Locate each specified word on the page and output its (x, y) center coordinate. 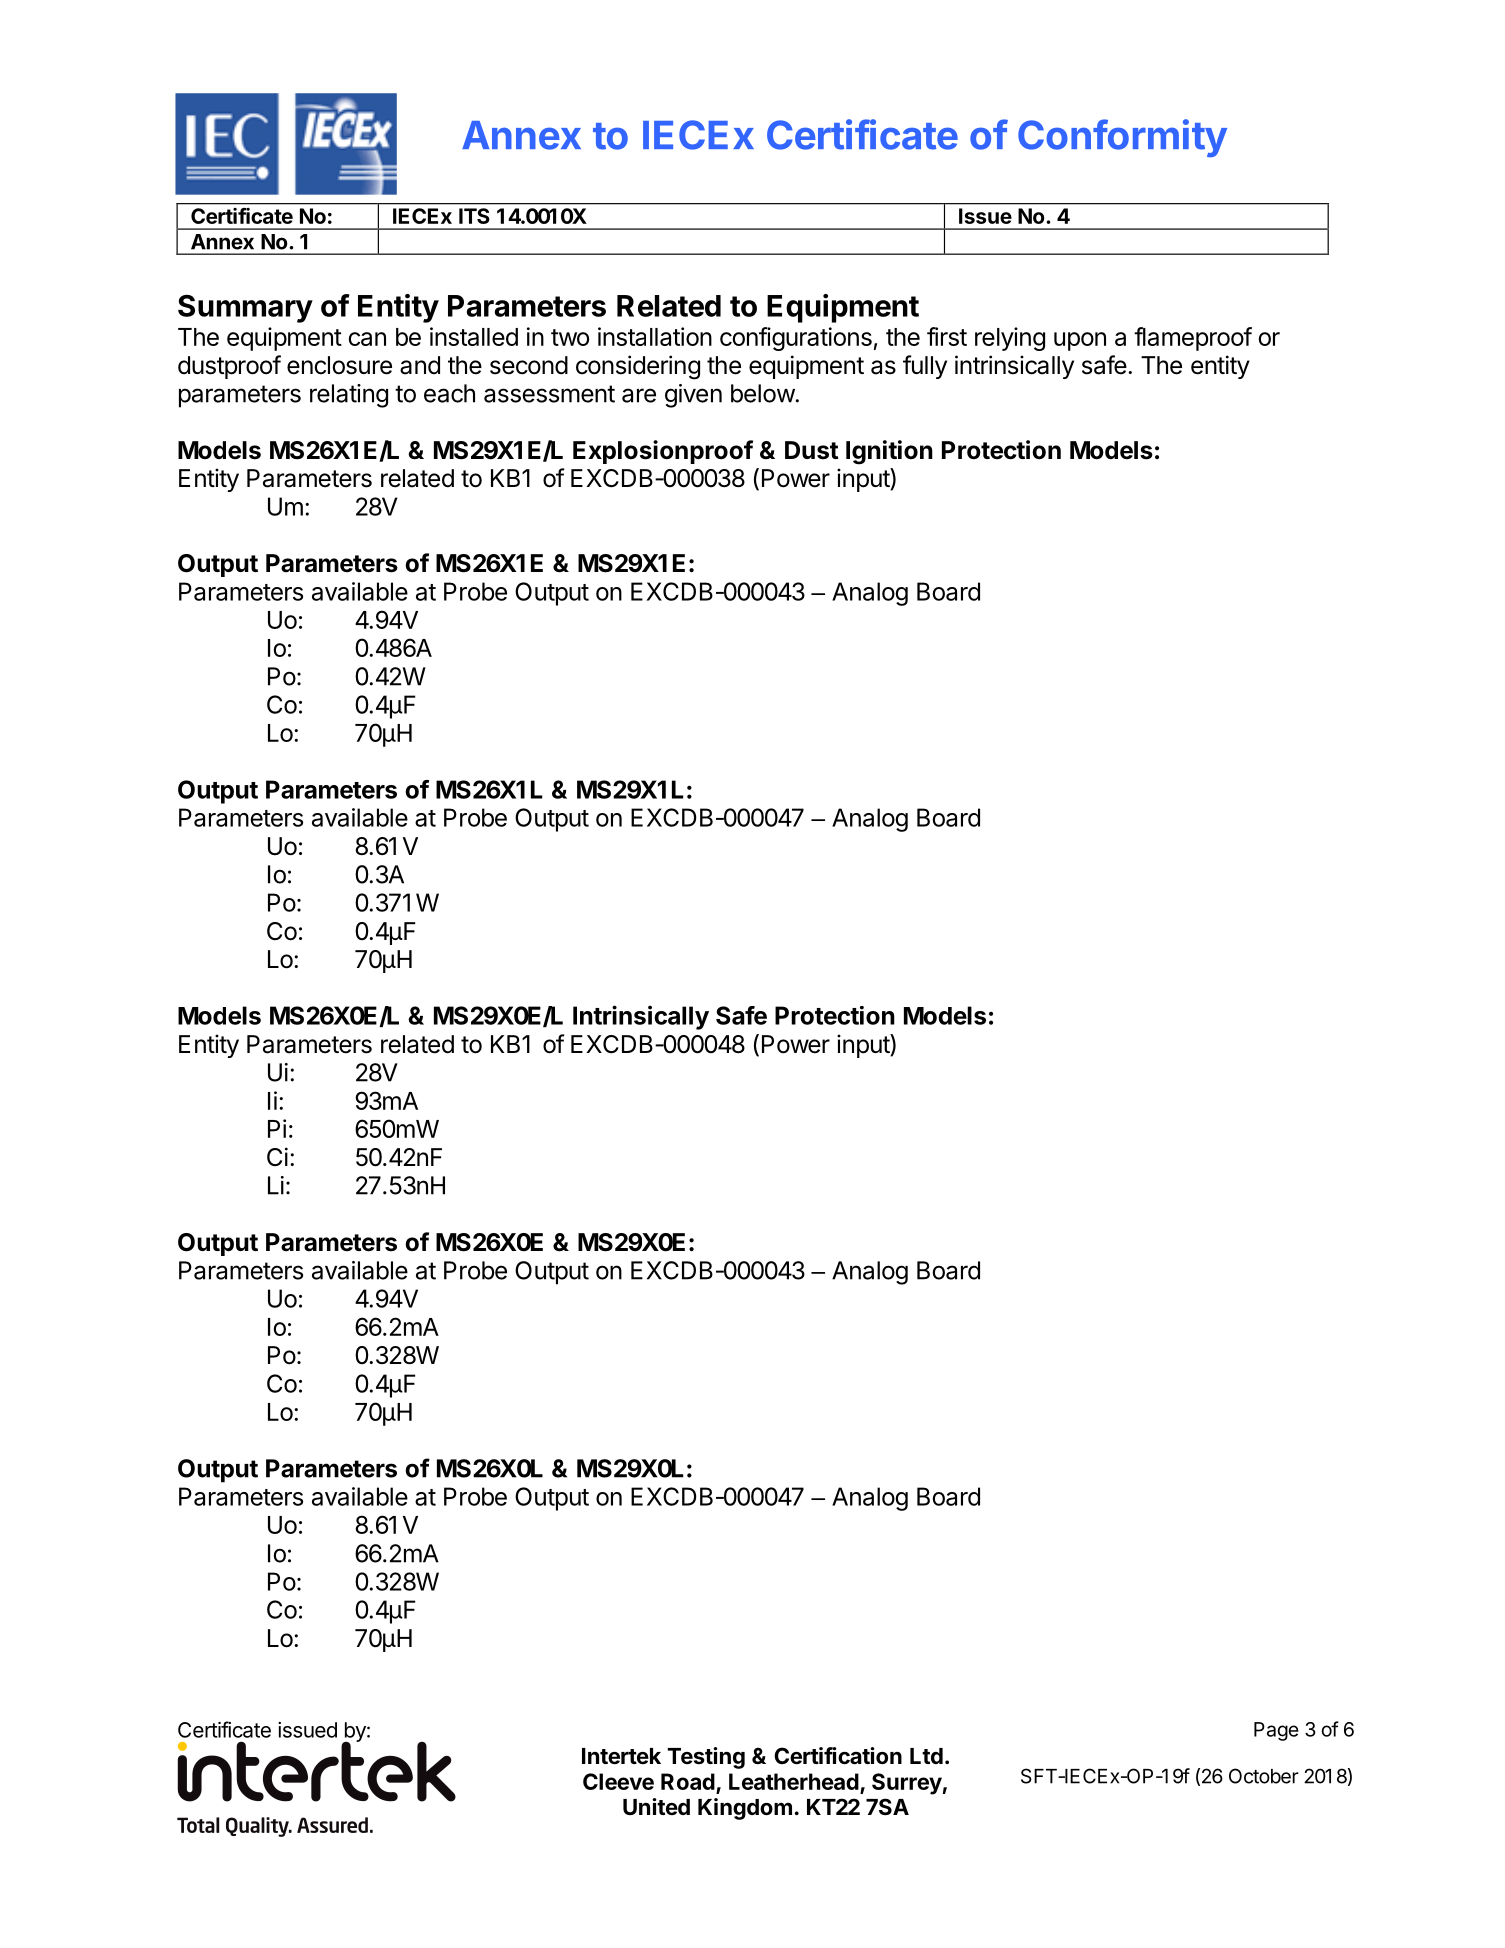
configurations (796, 339)
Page (1276, 1731)
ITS (474, 216)
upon (1080, 341)
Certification (838, 1756)
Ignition (889, 452)
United (656, 1806)
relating (349, 396)
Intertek (621, 1756)
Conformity (1122, 138)
